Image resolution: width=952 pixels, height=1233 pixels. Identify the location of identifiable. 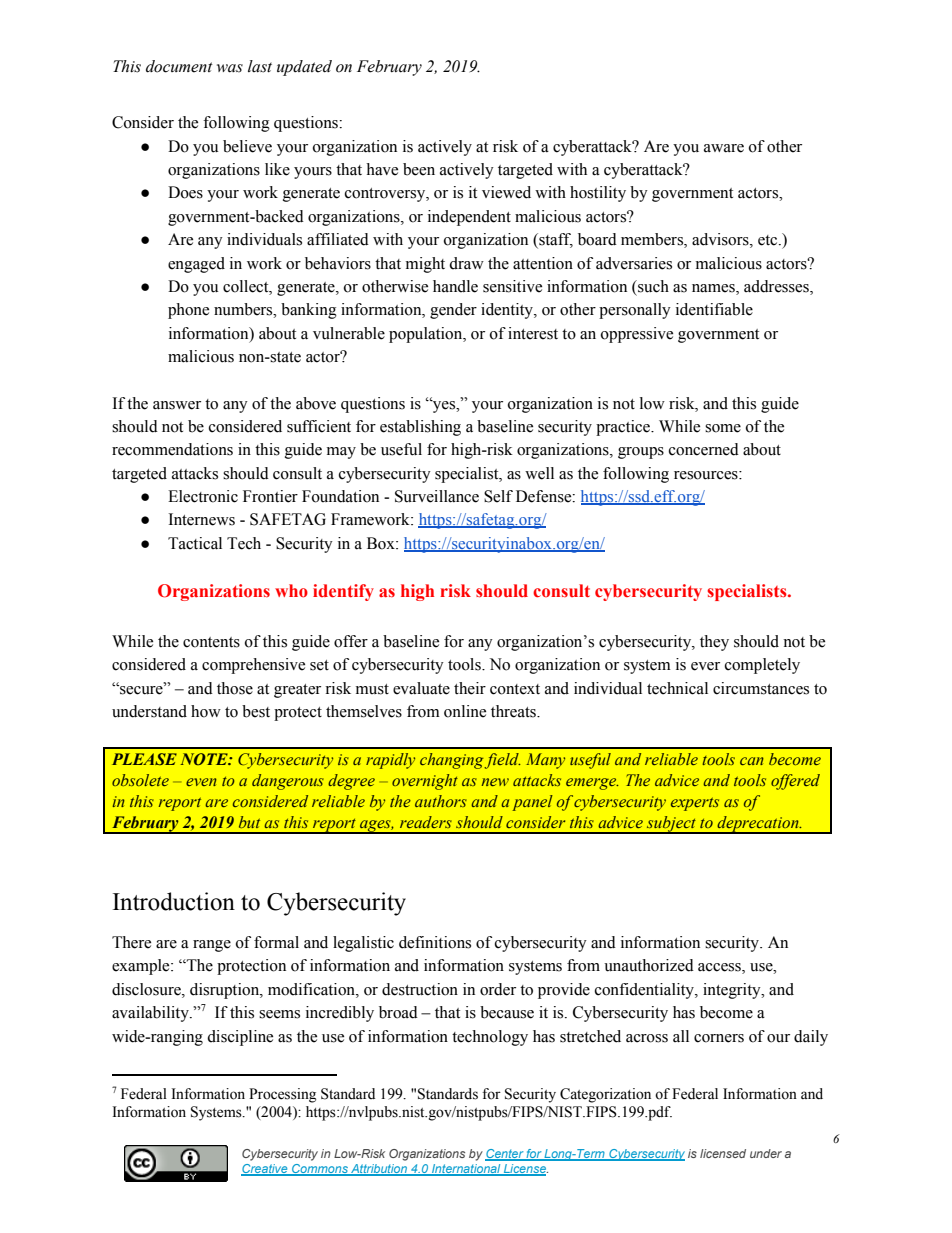
(714, 309).
